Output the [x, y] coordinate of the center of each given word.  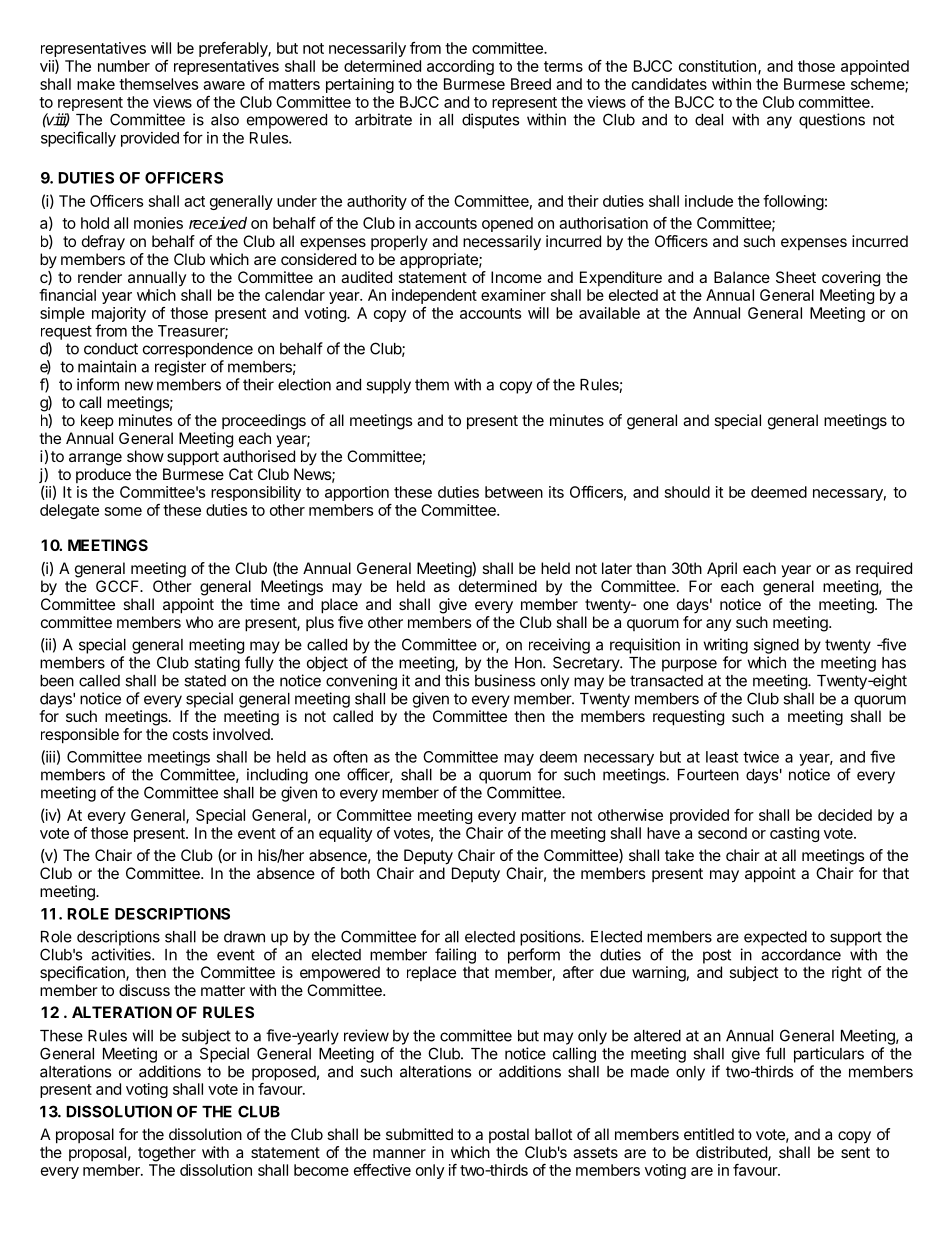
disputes [490, 121]
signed [776, 646]
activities [122, 954]
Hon [529, 663]
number [124, 66]
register [180, 368]
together [167, 1154]
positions [551, 938]
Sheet [796, 277]
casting [794, 834]
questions [832, 121]
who [199, 622]
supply [388, 386]
